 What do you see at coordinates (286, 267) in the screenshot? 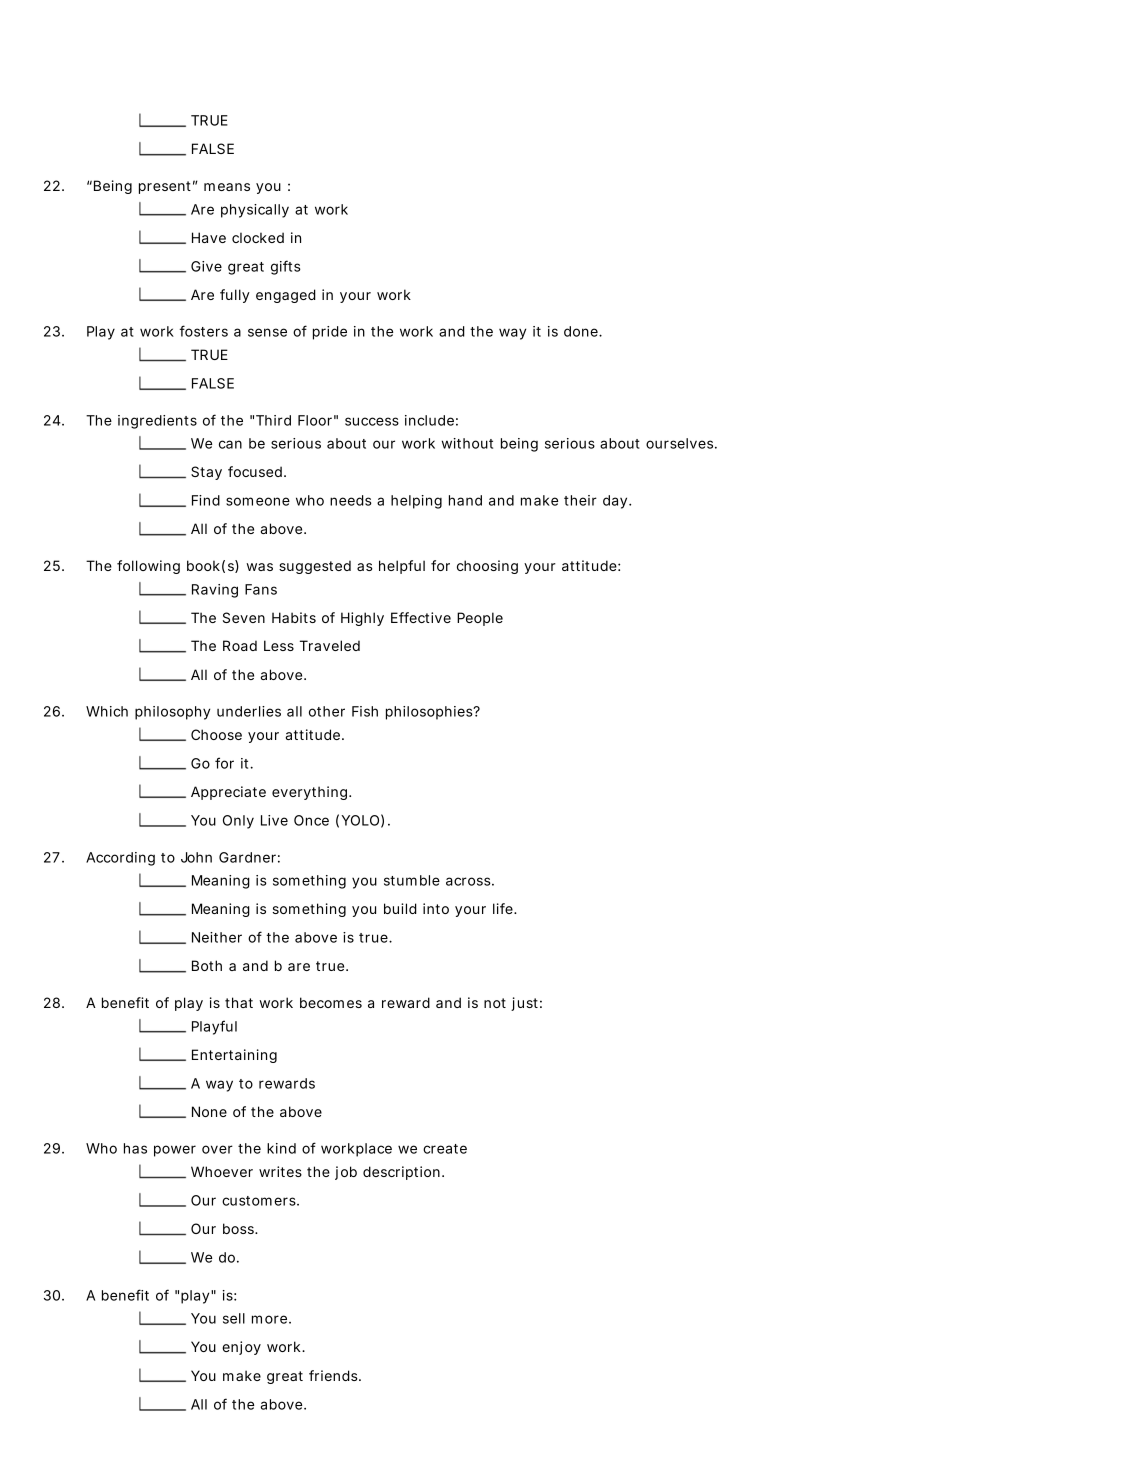
I see `gifts` at bounding box center [286, 267].
